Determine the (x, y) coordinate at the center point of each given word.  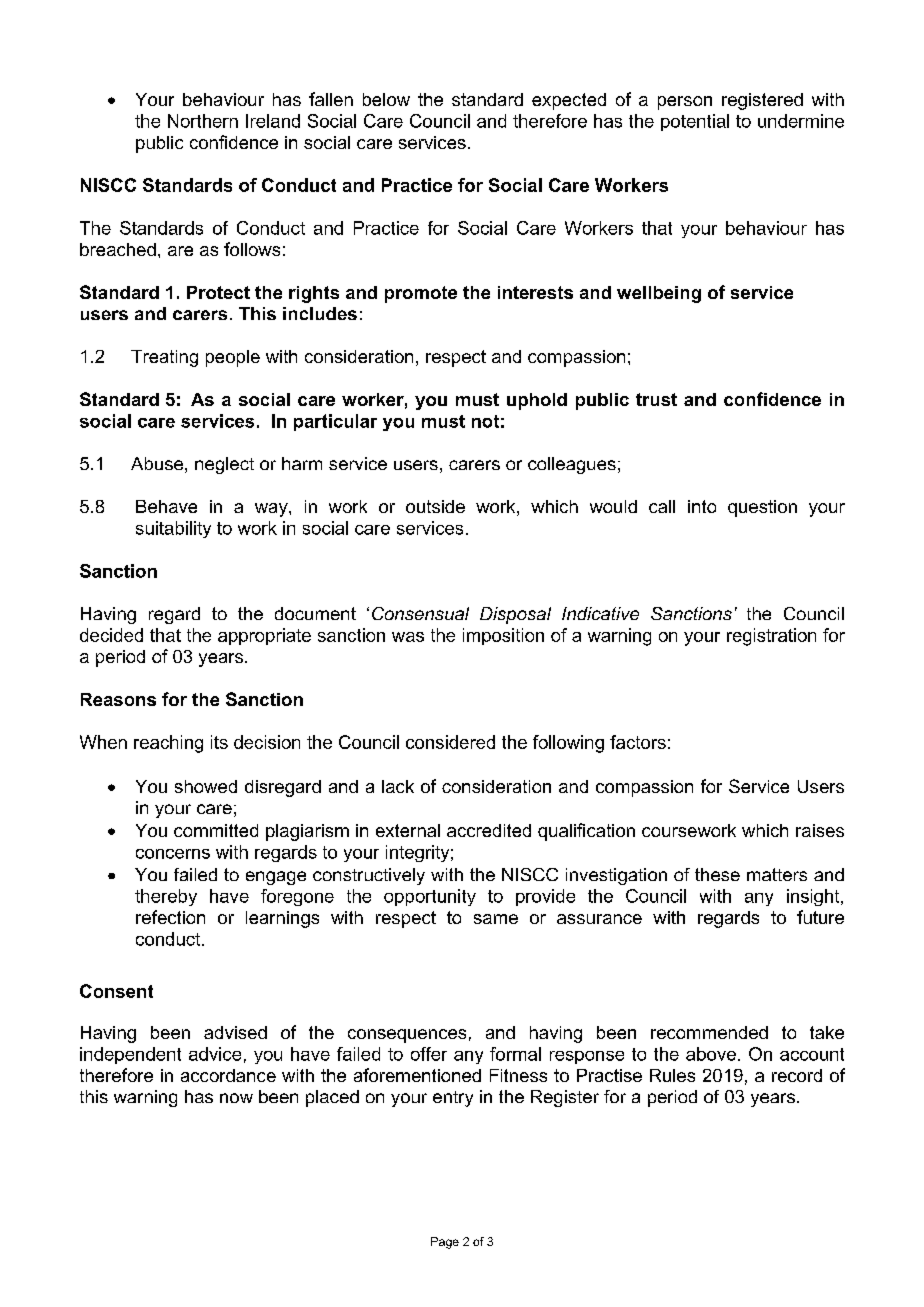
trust (656, 399)
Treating (164, 358)
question (762, 508)
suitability (173, 529)
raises (820, 830)
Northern (203, 121)
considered (450, 742)
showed (206, 786)
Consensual (420, 613)
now (236, 1098)
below (386, 99)
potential (695, 122)
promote (421, 294)
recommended (709, 1032)
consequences (407, 1036)
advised (235, 1032)
